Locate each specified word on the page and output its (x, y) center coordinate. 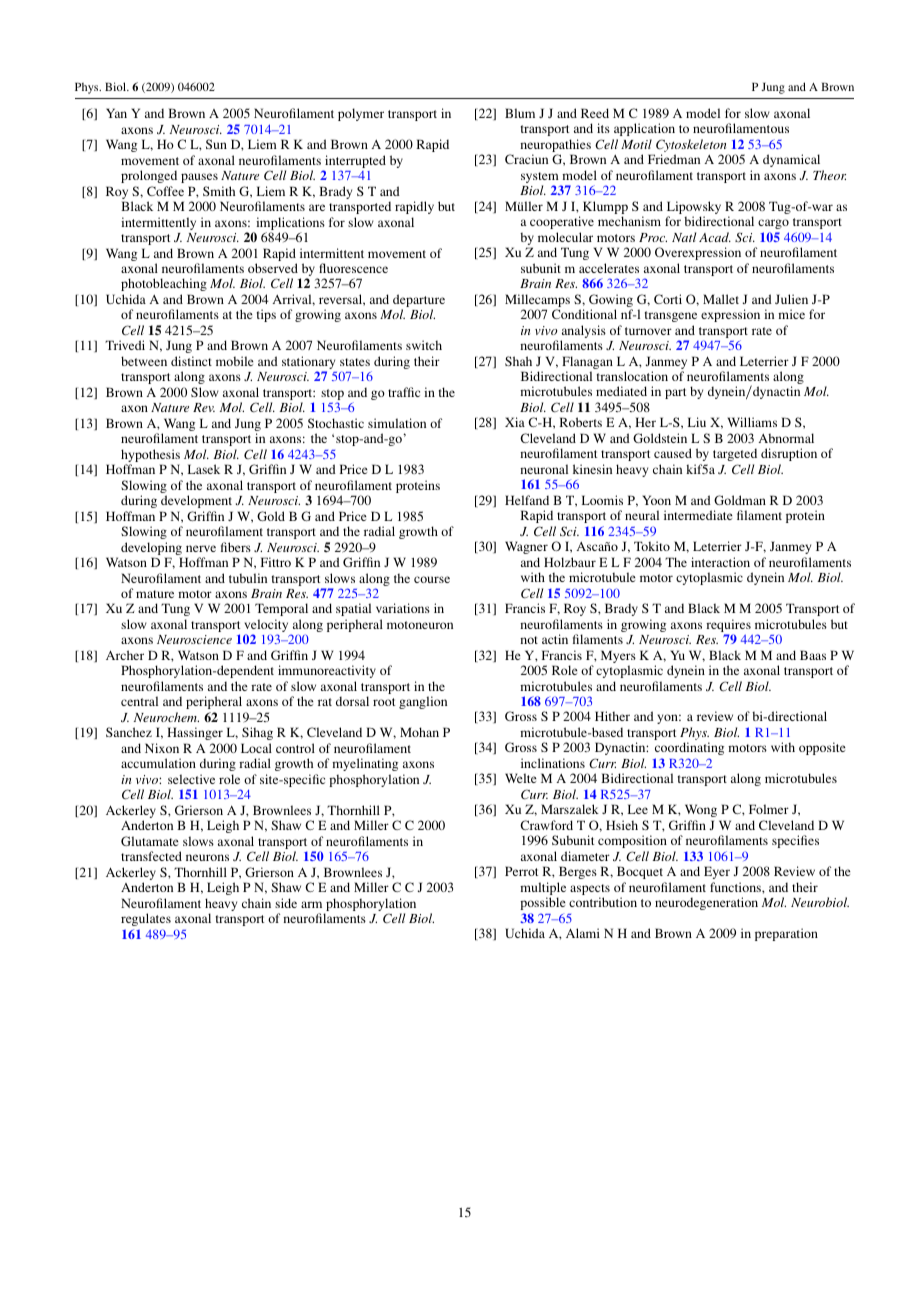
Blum (520, 113)
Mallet (721, 299)
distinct (191, 361)
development (196, 501)
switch (424, 345)
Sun (216, 144)
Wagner (526, 547)
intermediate (698, 515)
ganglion (423, 702)
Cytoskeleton (691, 147)
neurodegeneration (706, 903)
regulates (146, 919)
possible (543, 903)
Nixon (162, 748)
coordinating (689, 748)
